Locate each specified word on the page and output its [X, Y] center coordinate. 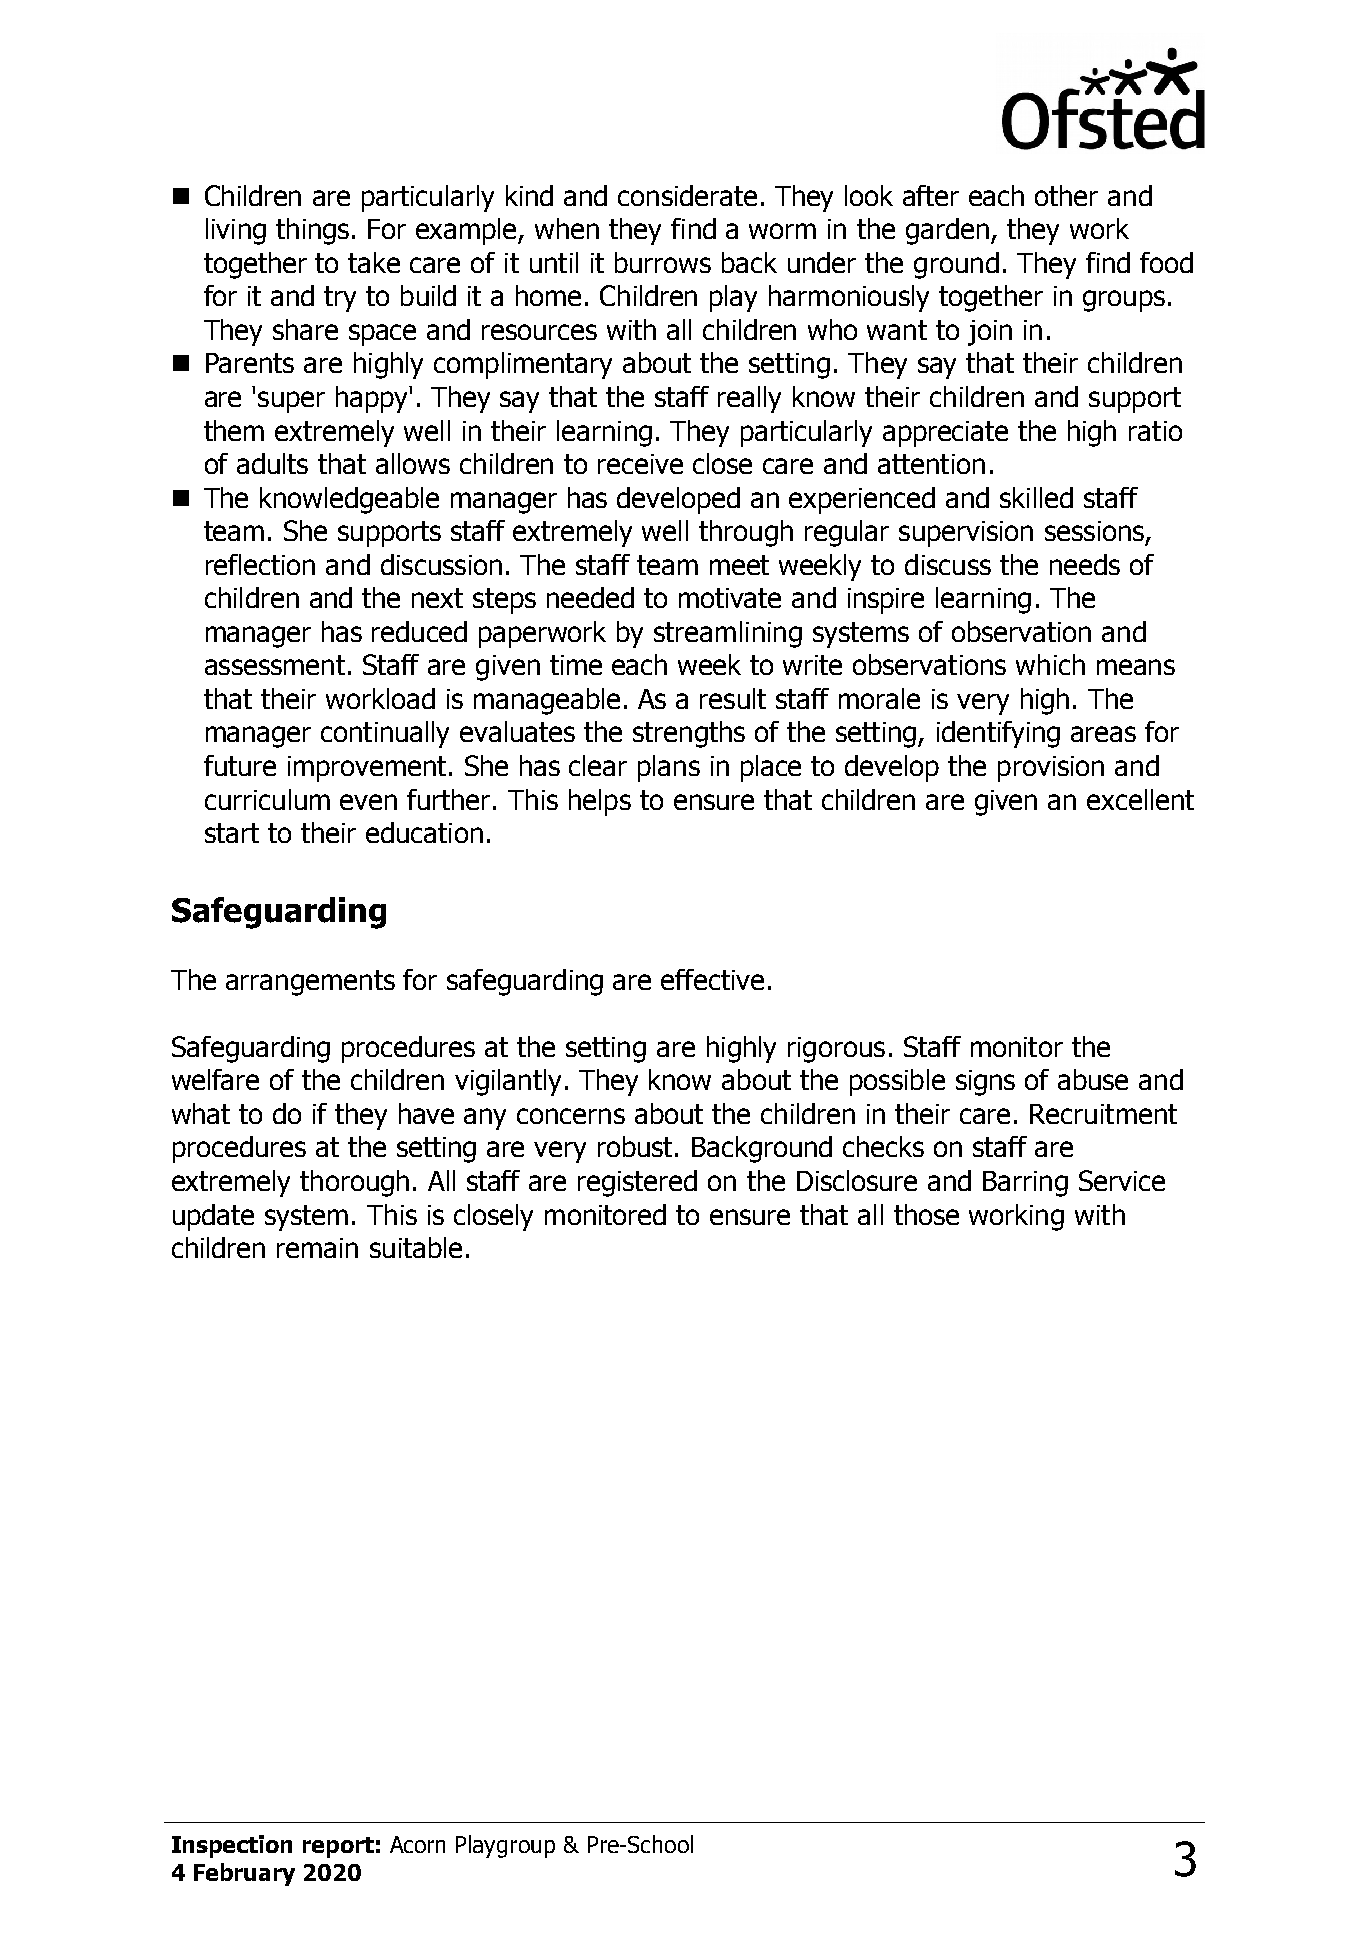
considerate [687, 195]
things [312, 231]
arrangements [310, 983]
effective [712, 979]
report [338, 1847]
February [244, 1874]
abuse [1093, 1079]
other [1066, 195]
